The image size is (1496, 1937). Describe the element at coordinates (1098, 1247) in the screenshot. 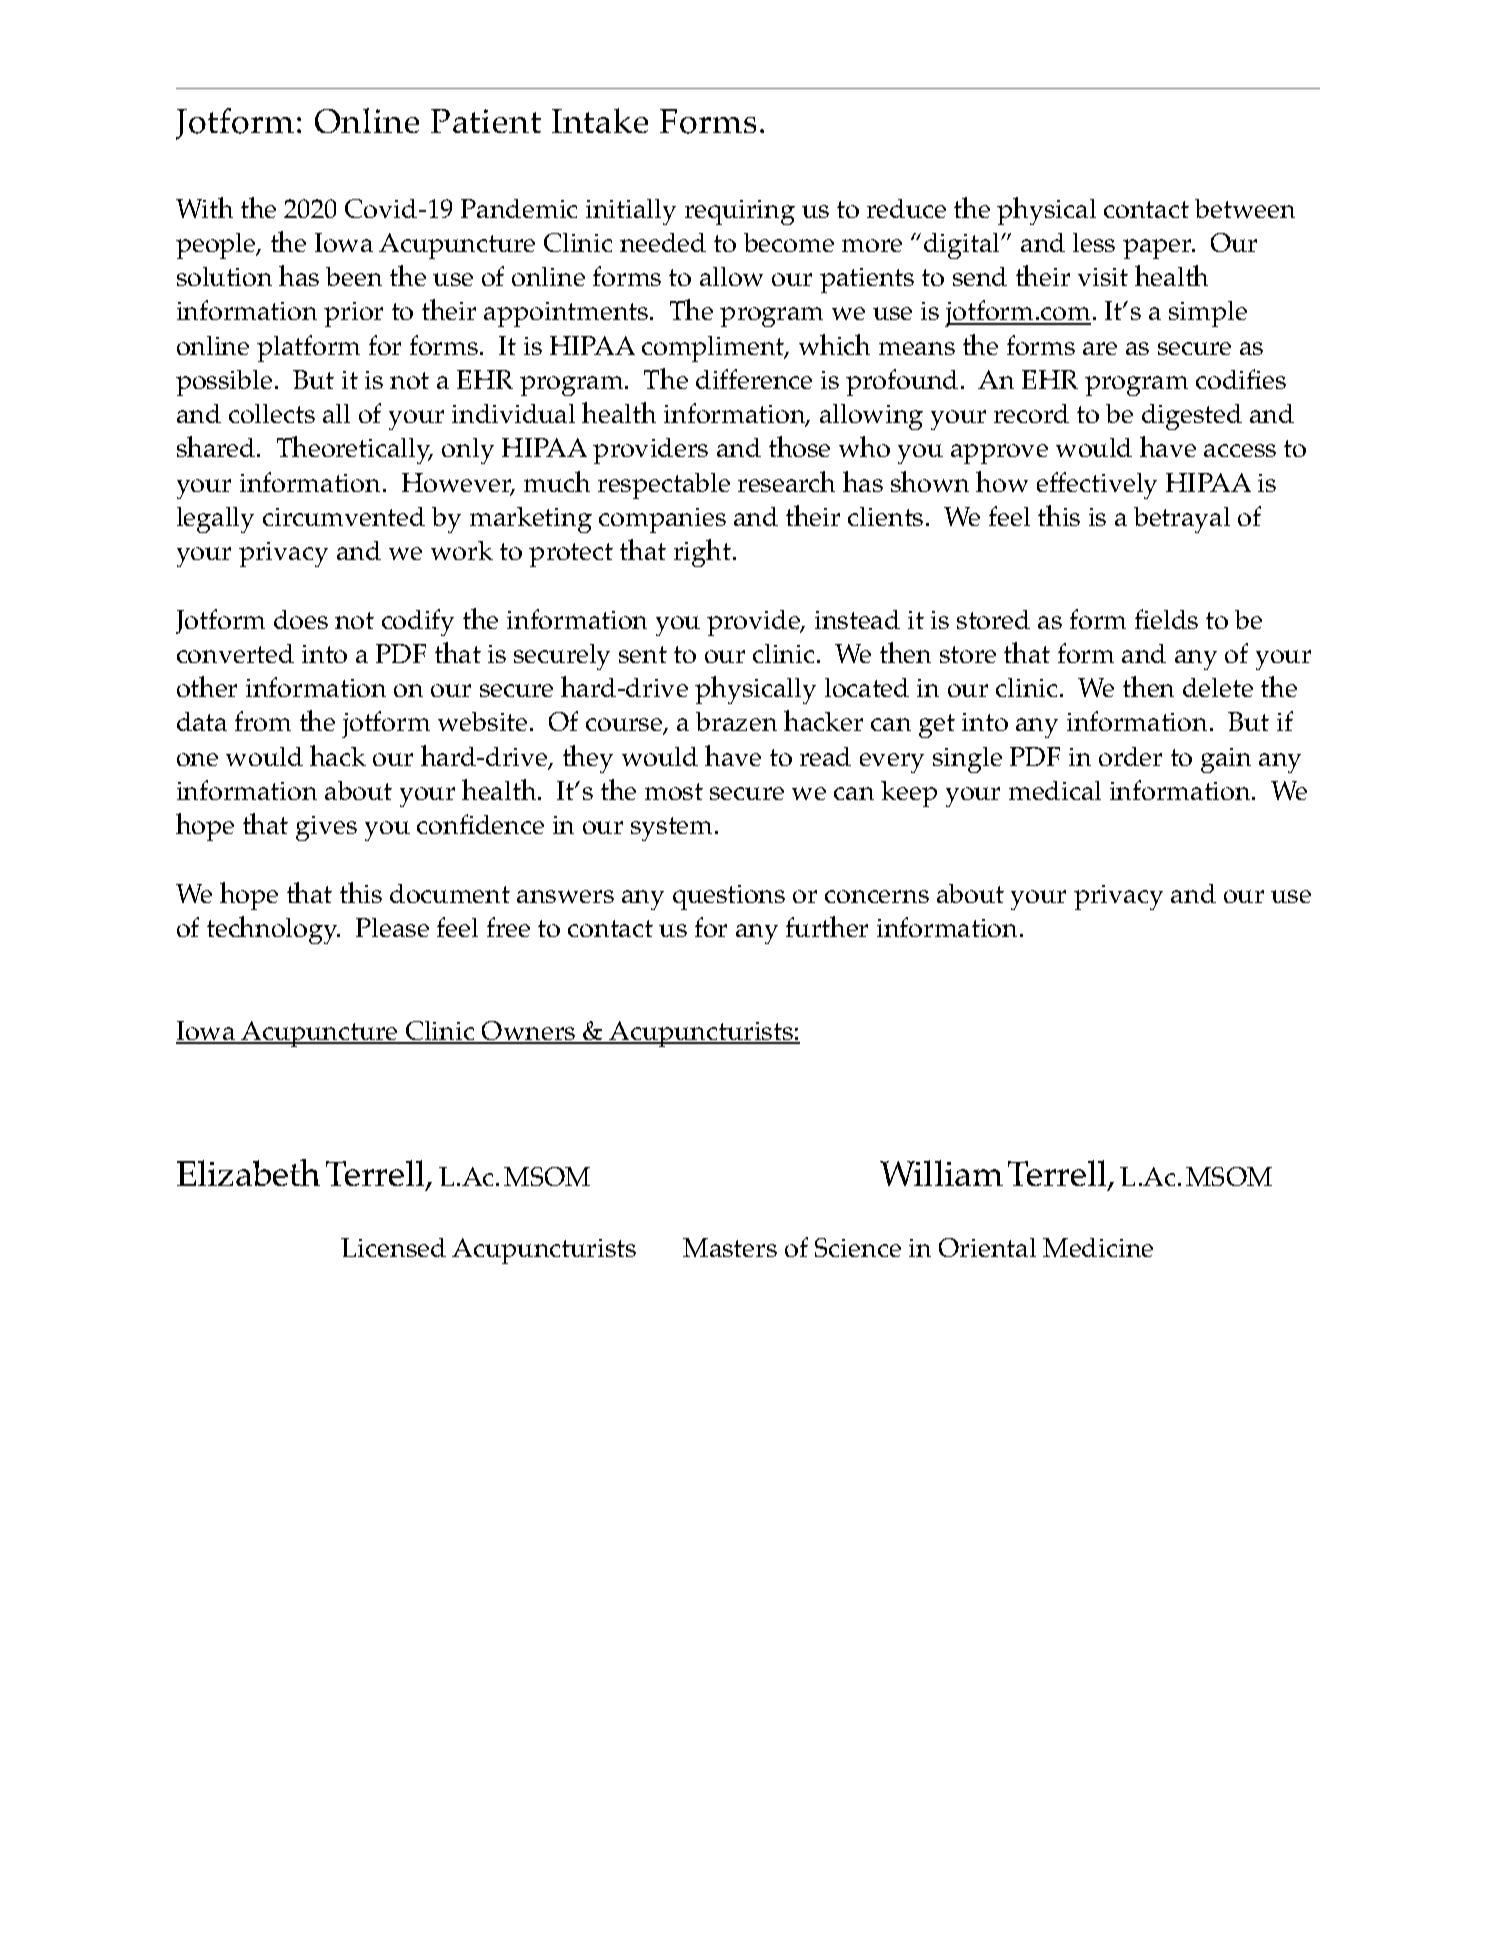

I see `Medicine` at that location.
